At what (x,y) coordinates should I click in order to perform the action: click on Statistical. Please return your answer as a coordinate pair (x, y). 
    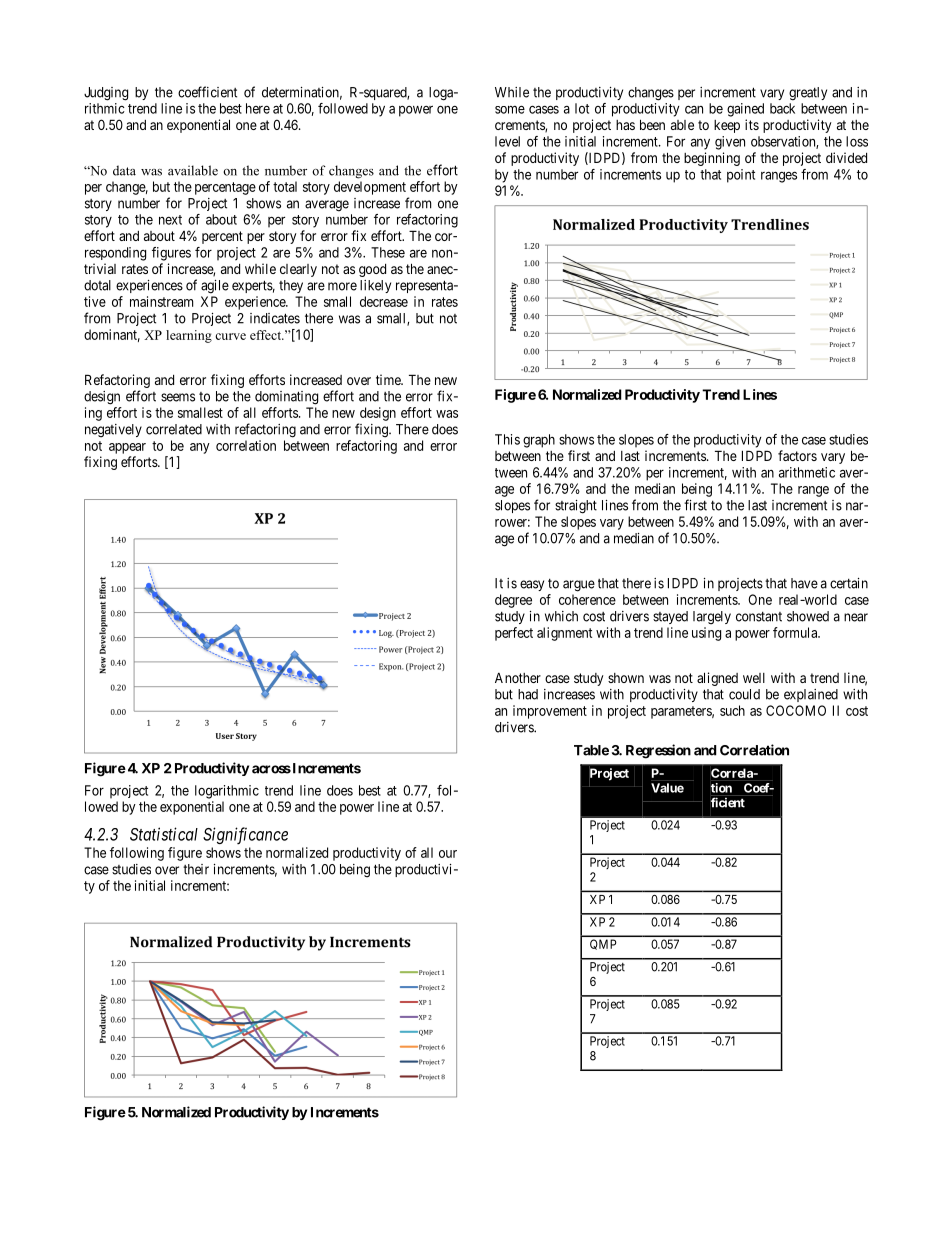
    Looking at the image, I should click on (164, 834).
